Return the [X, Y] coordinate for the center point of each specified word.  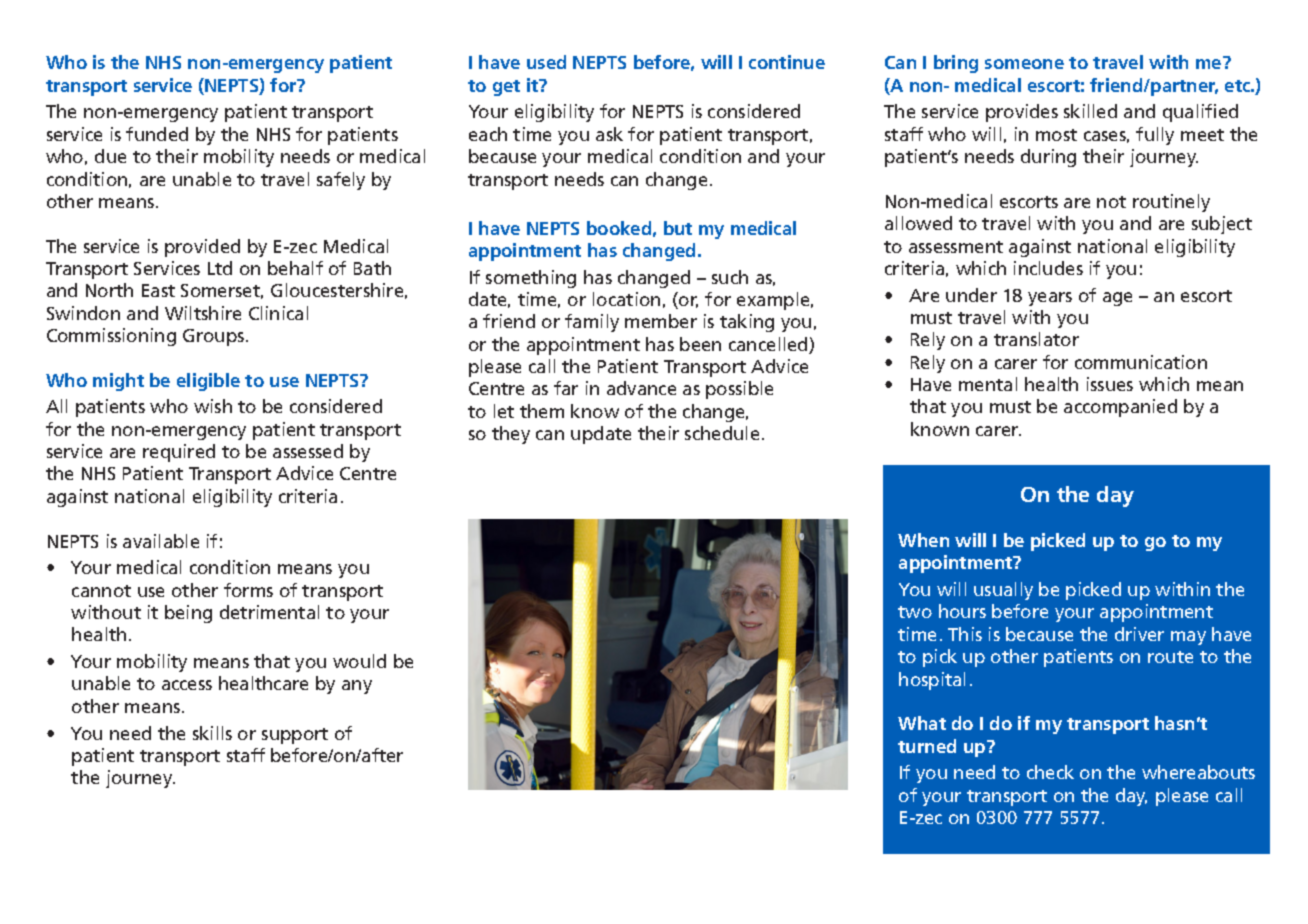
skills [212, 733]
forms [248, 590]
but [678, 228]
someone [1024, 64]
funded [157, 134]
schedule [722, 433]
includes [1048, 268]
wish [213, 406]
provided [202, 248]
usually [1003, 591]
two [915, 612]
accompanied [1120, 408]
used [546, 62]
